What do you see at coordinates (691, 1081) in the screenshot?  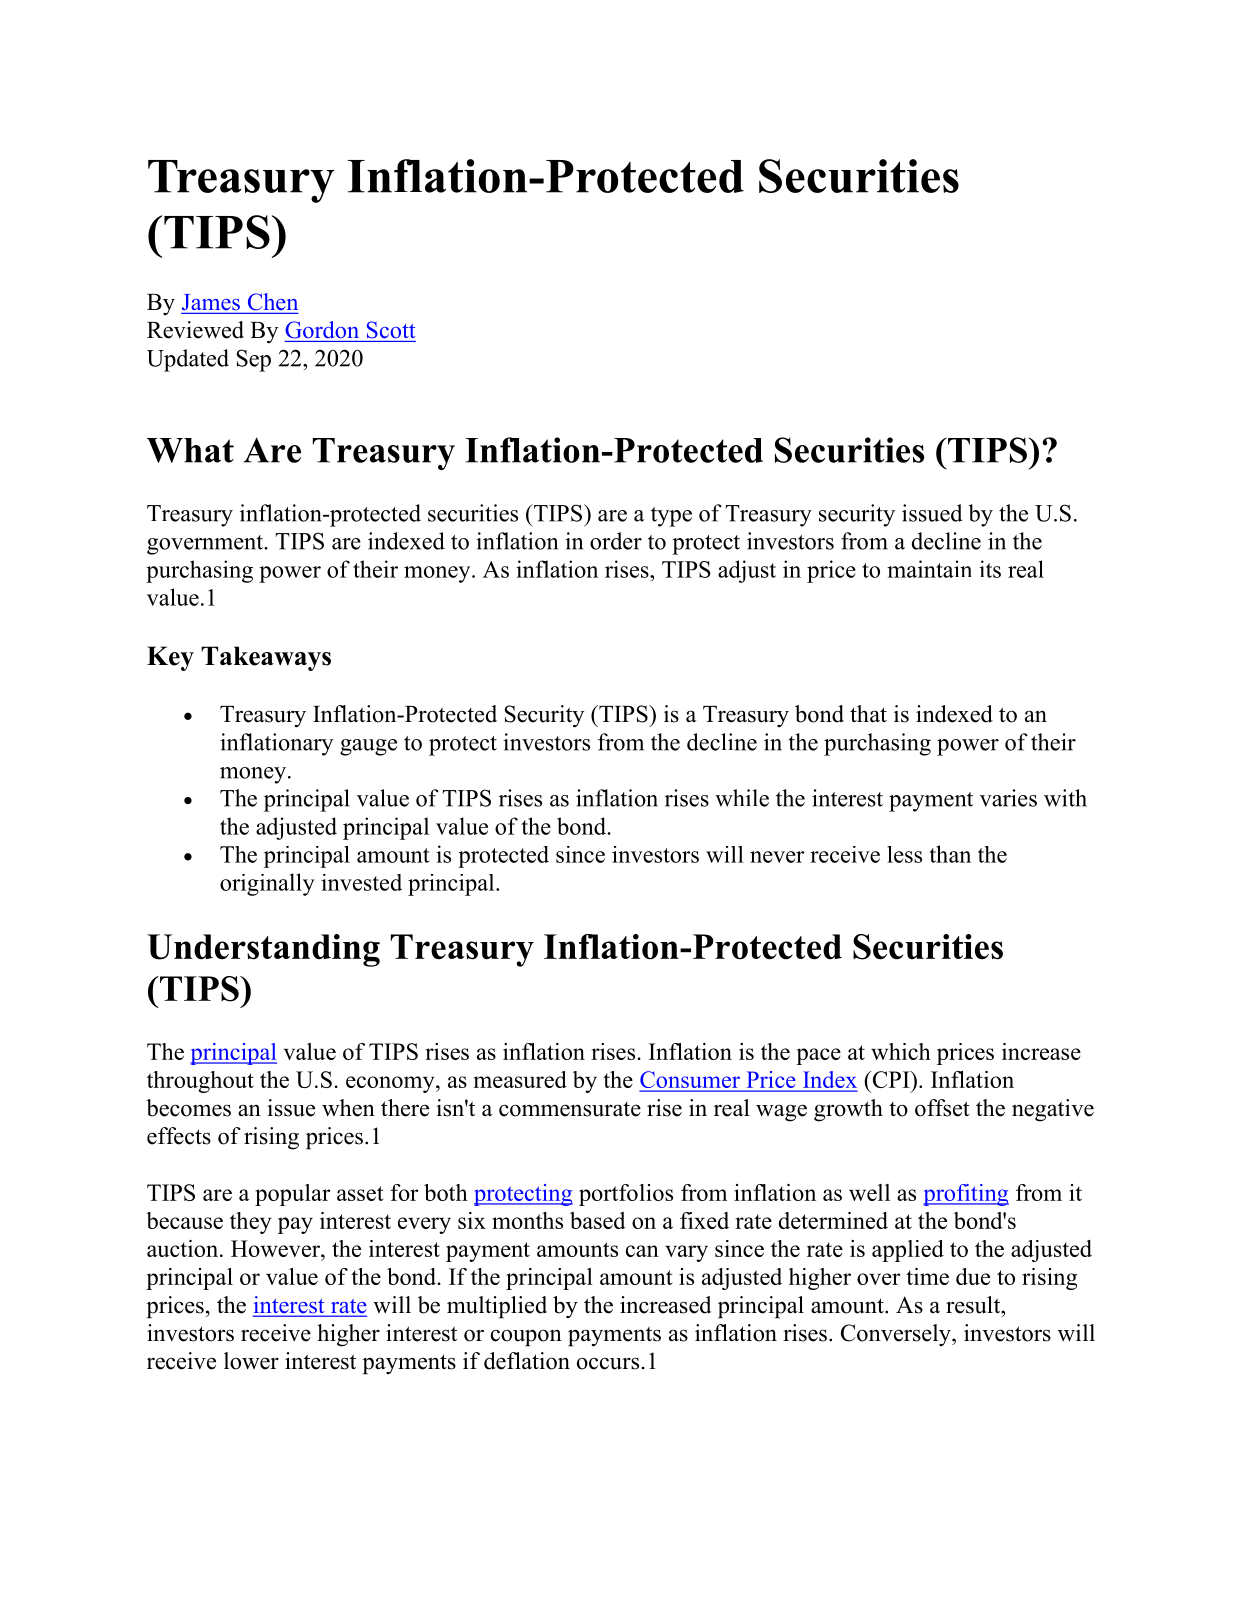 I see `Consumer` at bounding box center [691, 1081].
